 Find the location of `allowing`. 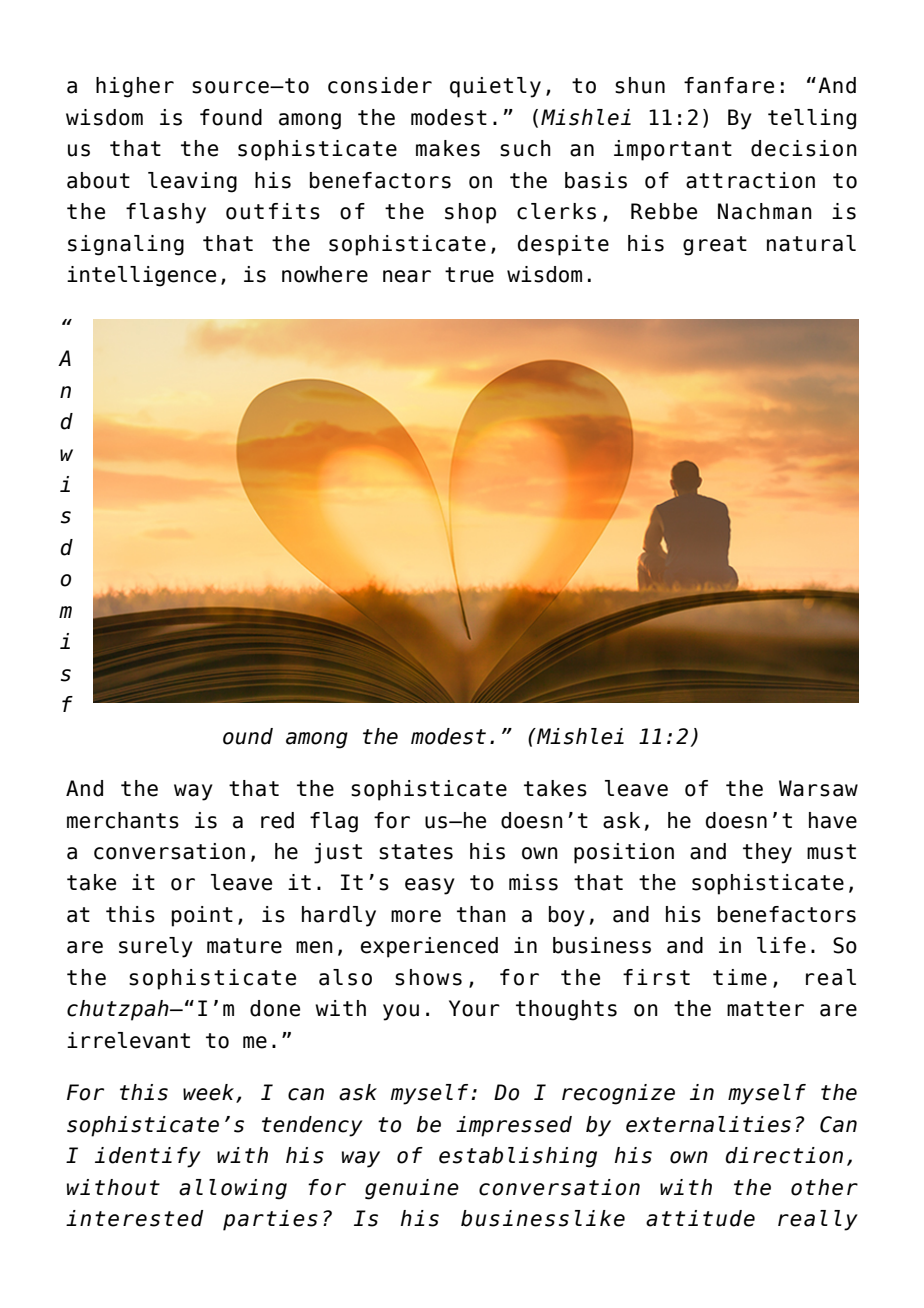

allowing is located at coordinates (233, 1189).
